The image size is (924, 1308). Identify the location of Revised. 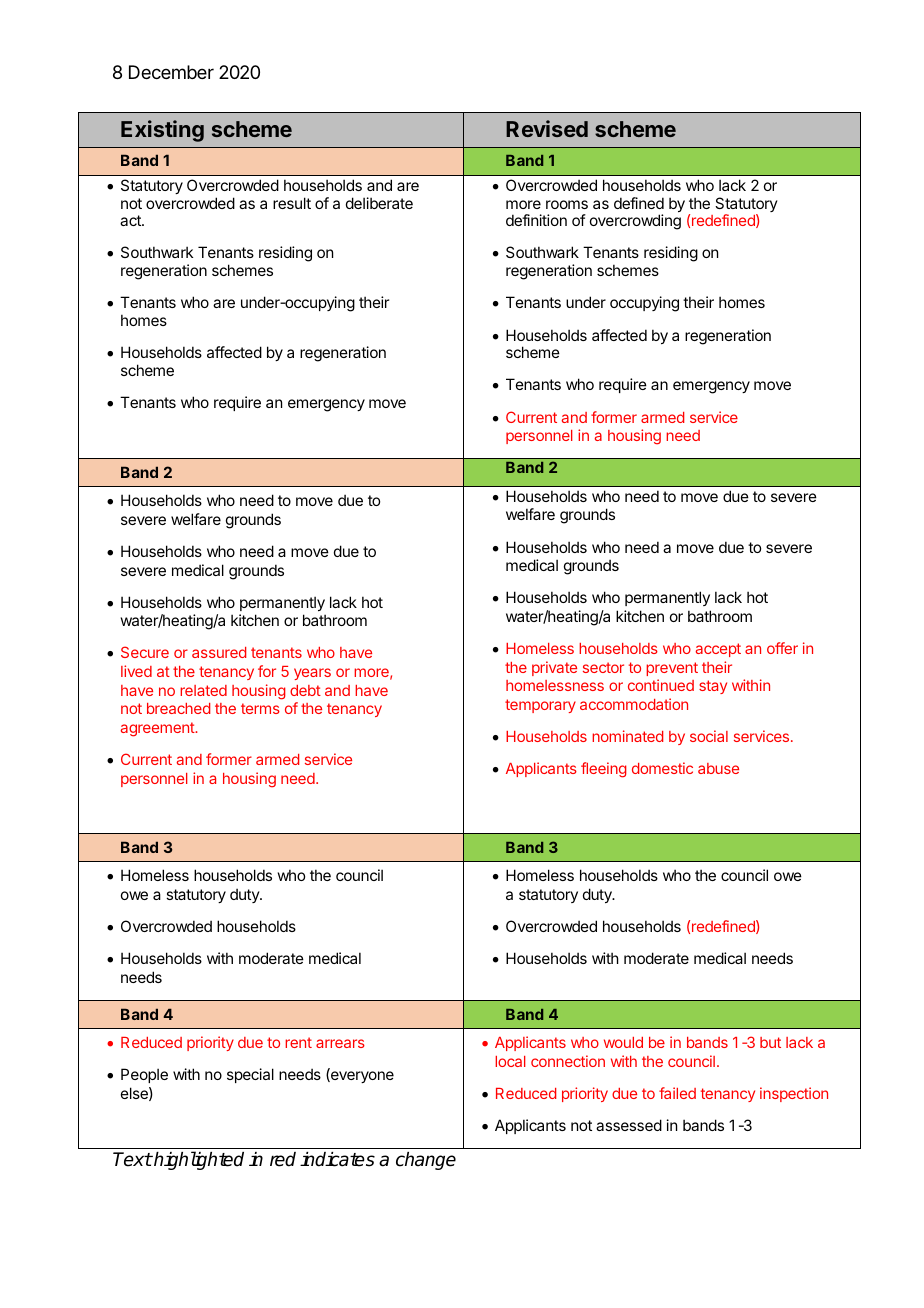
(547, 128).
